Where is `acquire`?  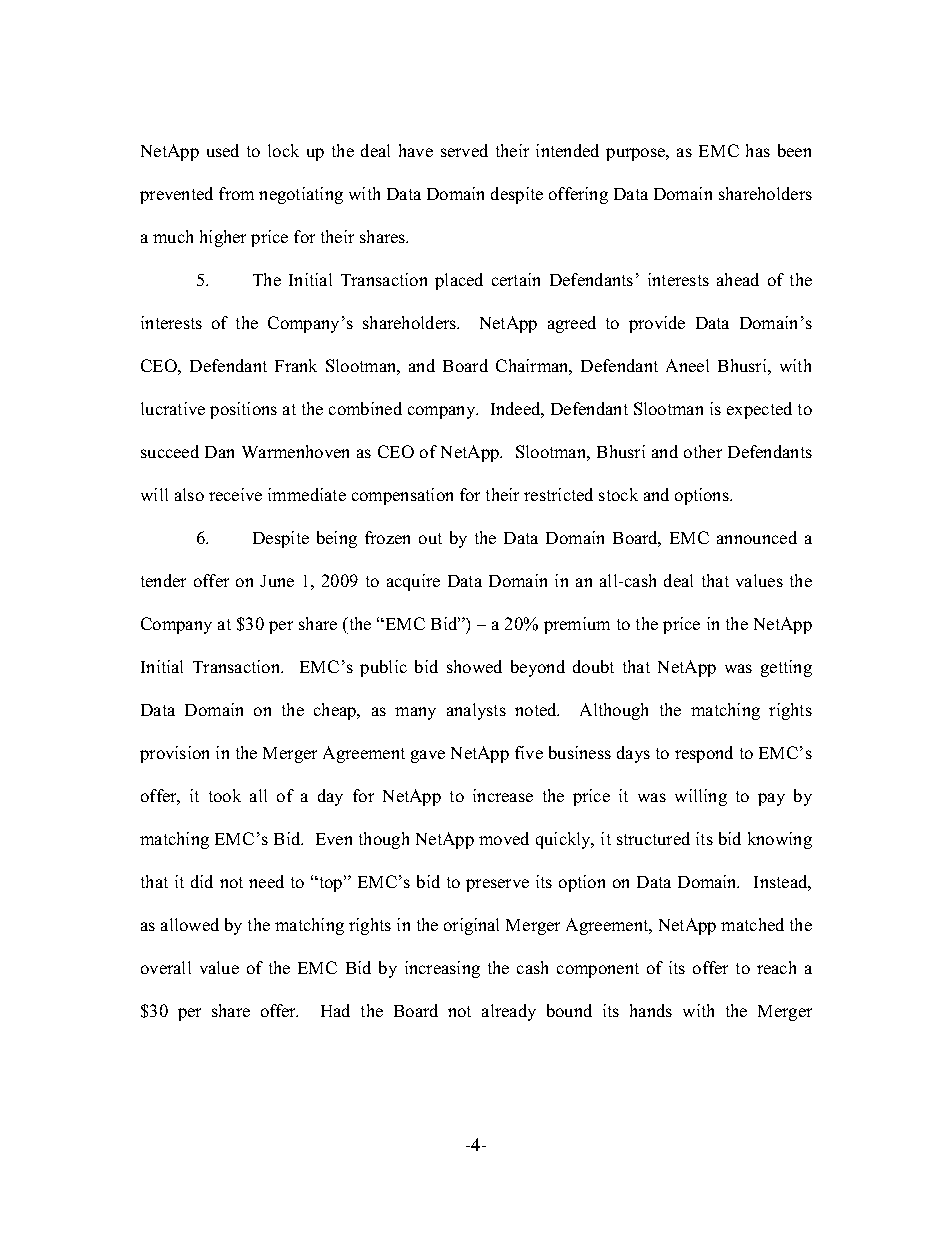
acquire is located at coordinates (413, 582).
